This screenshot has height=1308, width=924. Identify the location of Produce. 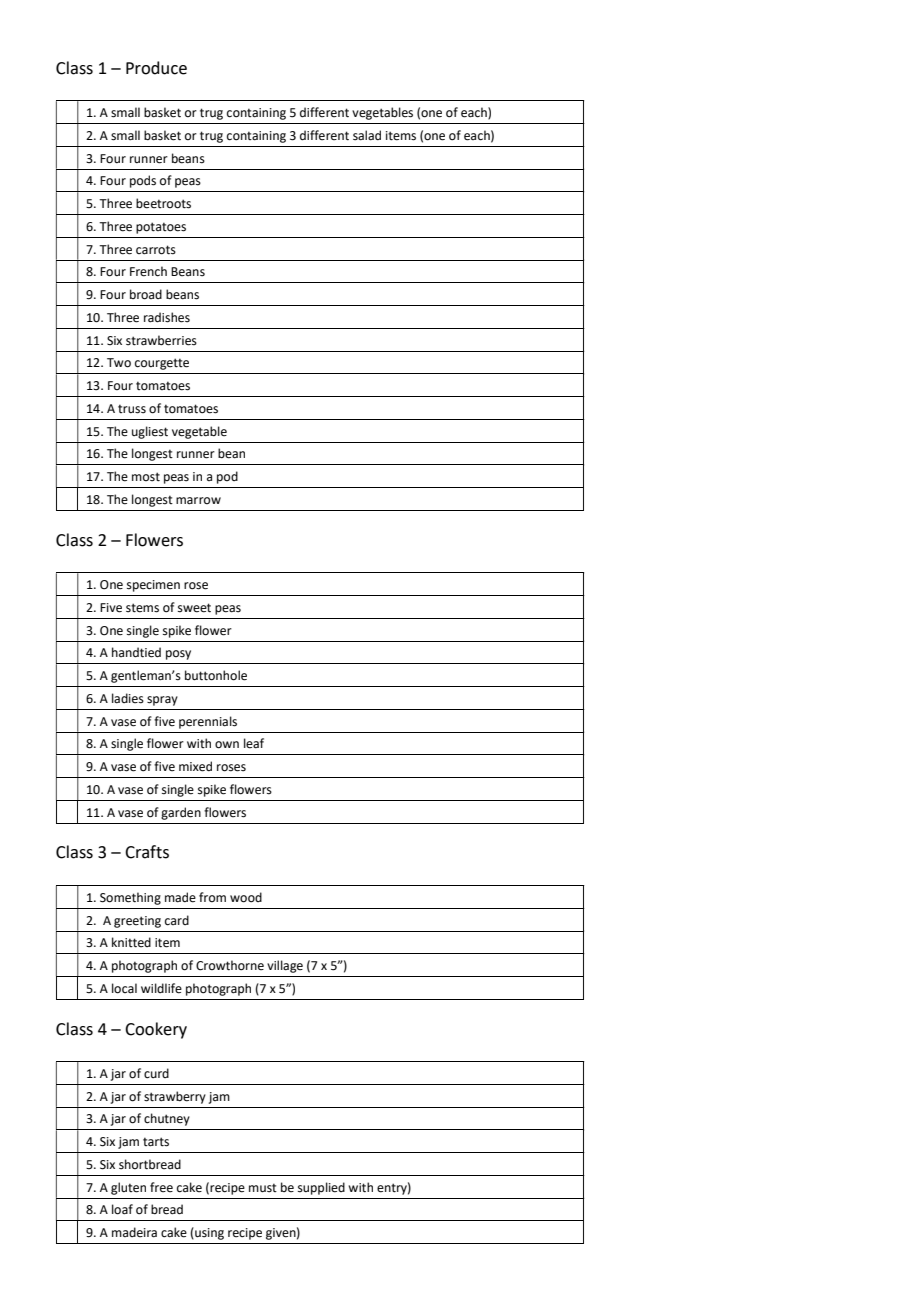
(156, 68).
